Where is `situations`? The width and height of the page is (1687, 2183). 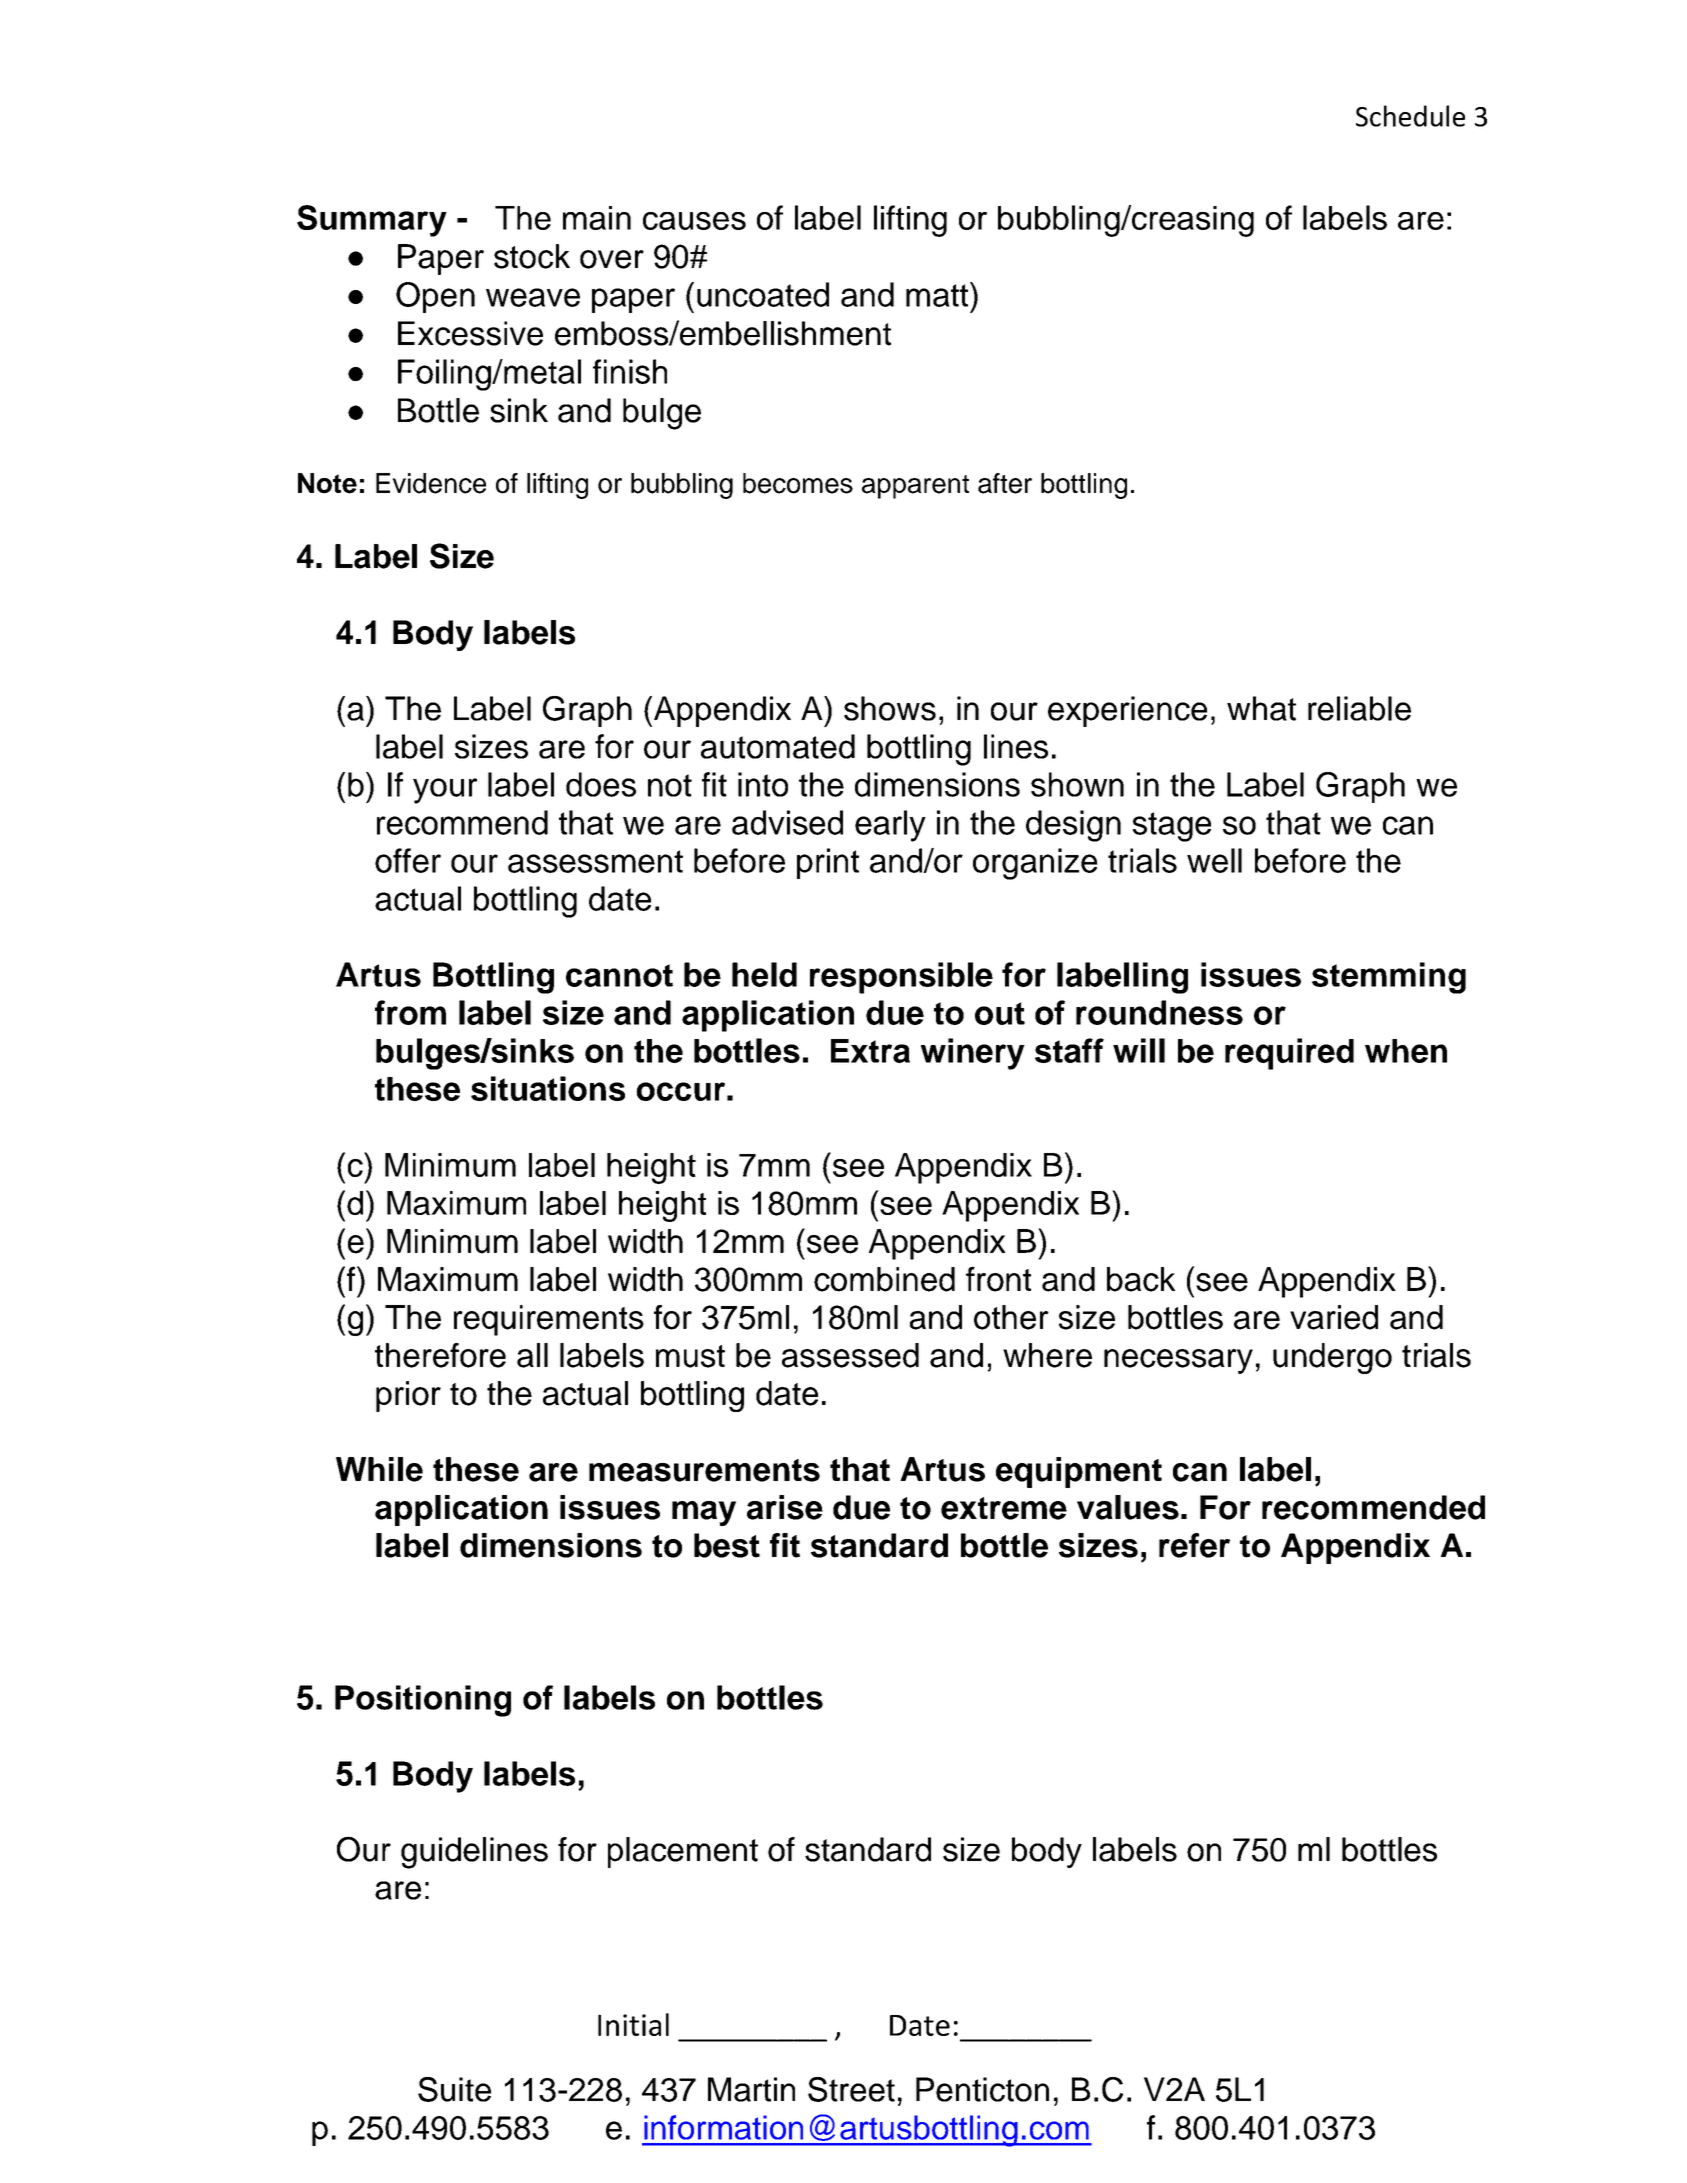
situations is located at coordinates (548, 1088).
